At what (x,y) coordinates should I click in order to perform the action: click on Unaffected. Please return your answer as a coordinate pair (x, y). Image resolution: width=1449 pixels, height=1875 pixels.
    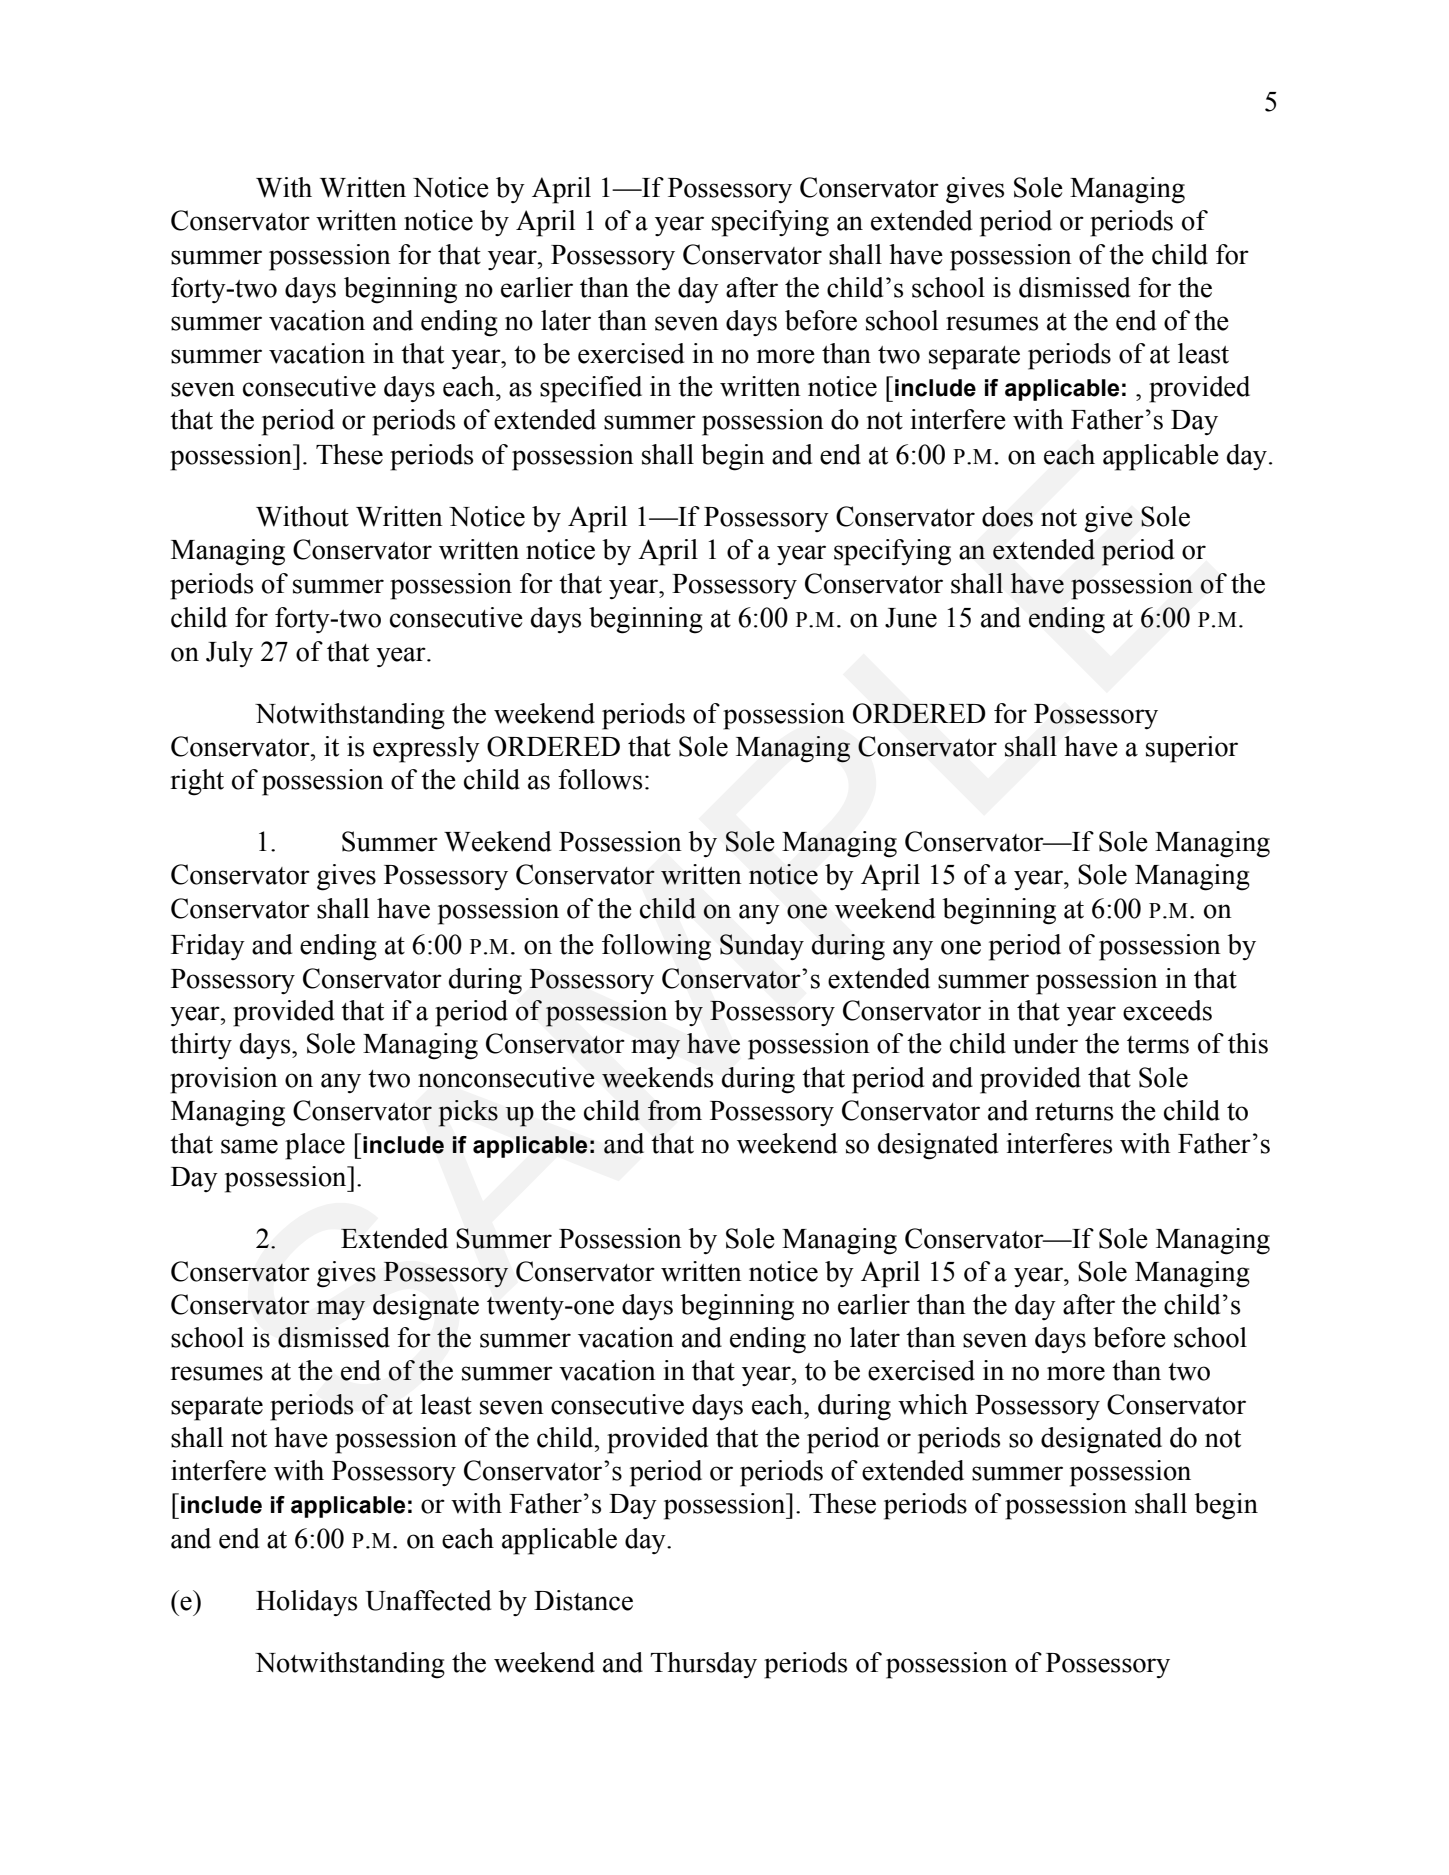
    Looking at the image, I should click on (428, 1600).
